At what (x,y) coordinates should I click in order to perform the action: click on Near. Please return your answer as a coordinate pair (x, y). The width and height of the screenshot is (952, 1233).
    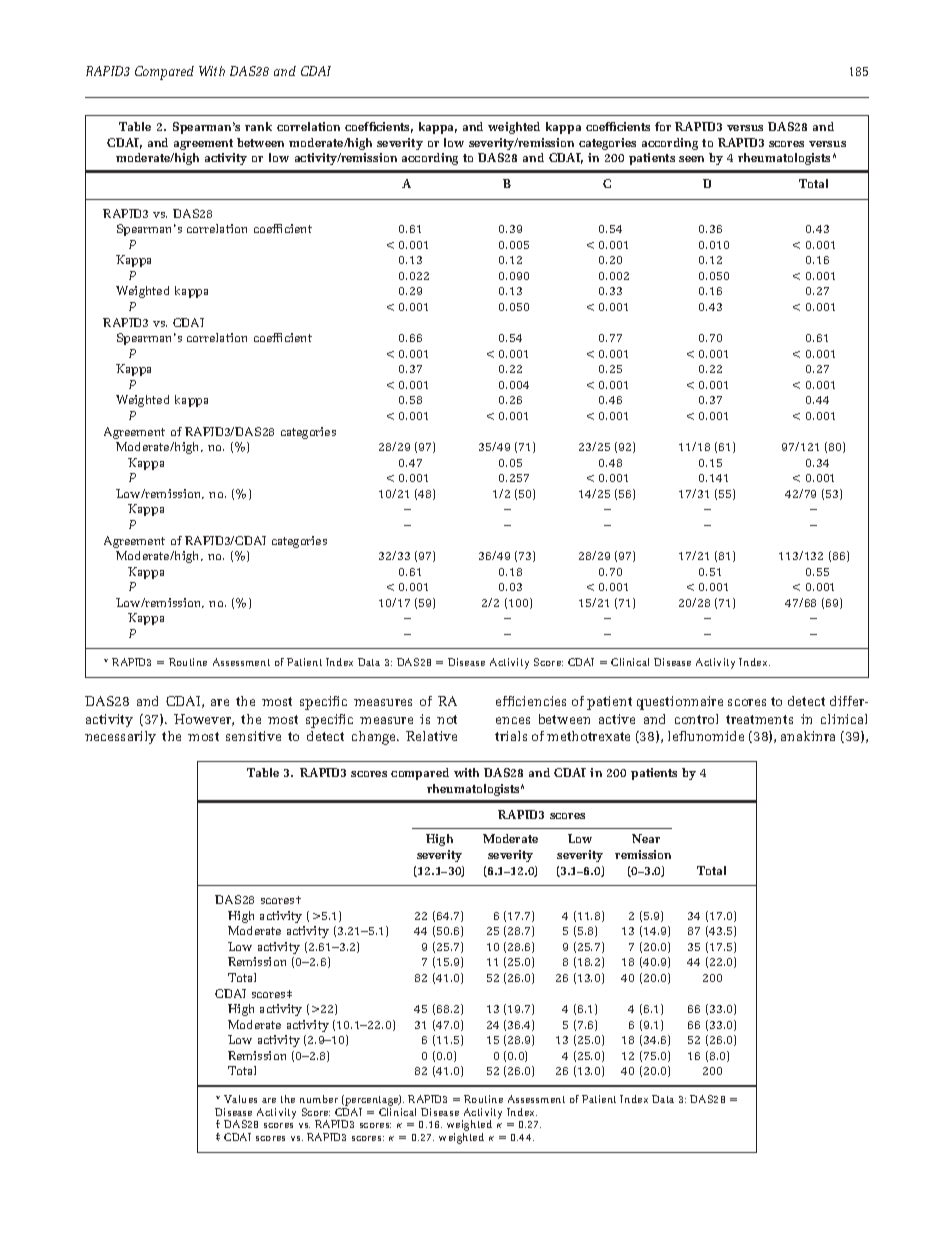
    Looking at the image, I should click on (646, 838).
